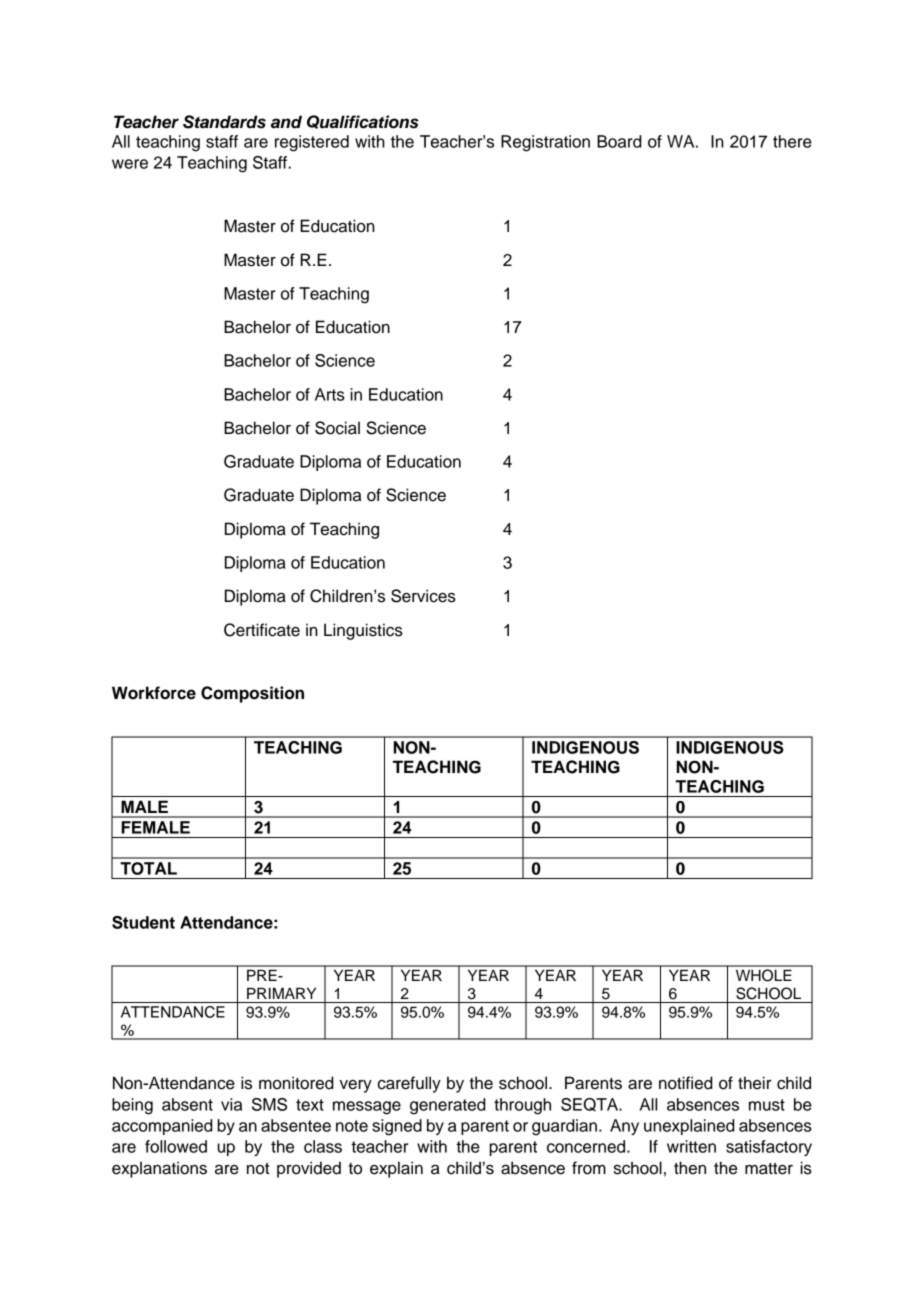 This screenshot has width=924, height=1308. What do you see at coordinates (176, 1146) in the screenshot?
I see `followed` at bounding box center [176, 1146].
